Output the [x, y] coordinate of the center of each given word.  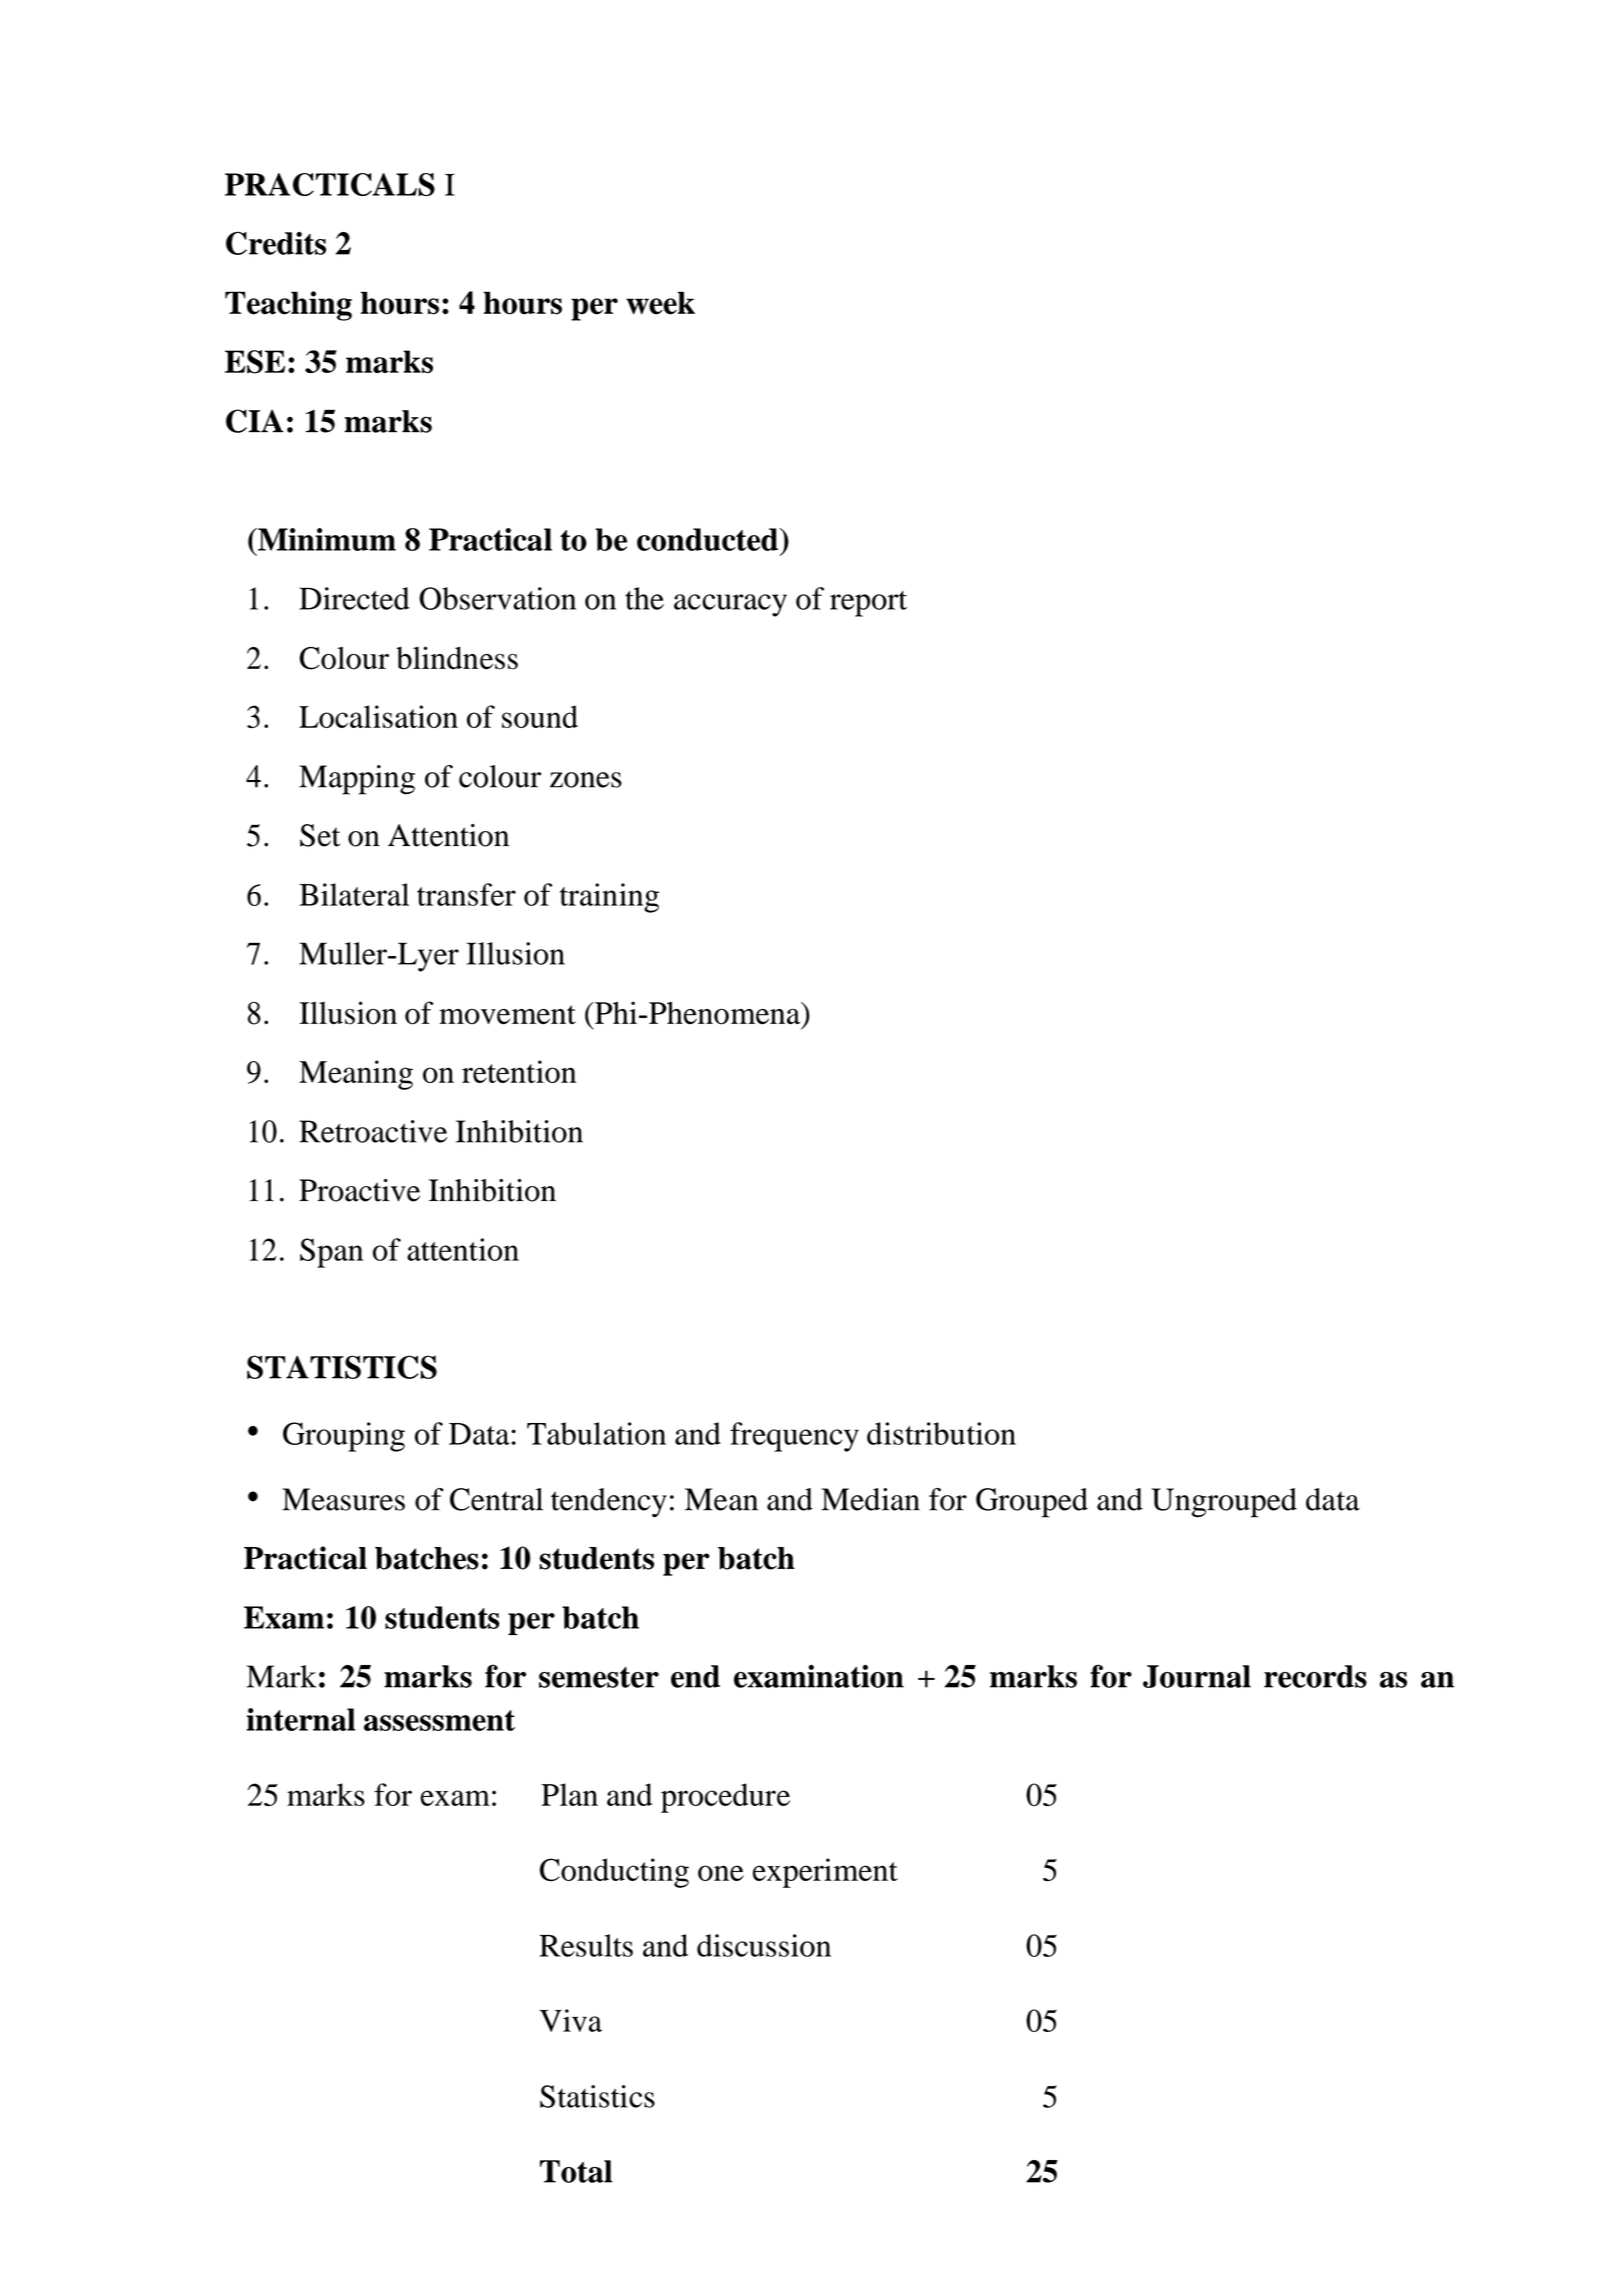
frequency [794, 1437]
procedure [725, 1798]
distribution [941, 1433]
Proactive [359, 1190]
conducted [708, 539]
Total [576, 2171]
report [868, 604]
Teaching [288, 306]
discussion [764, 1945]
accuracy [730, 605]
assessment [439, 1720]
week [660, 303]
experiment [825, 1873]
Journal [1197, 1676]
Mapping [357, 780]
